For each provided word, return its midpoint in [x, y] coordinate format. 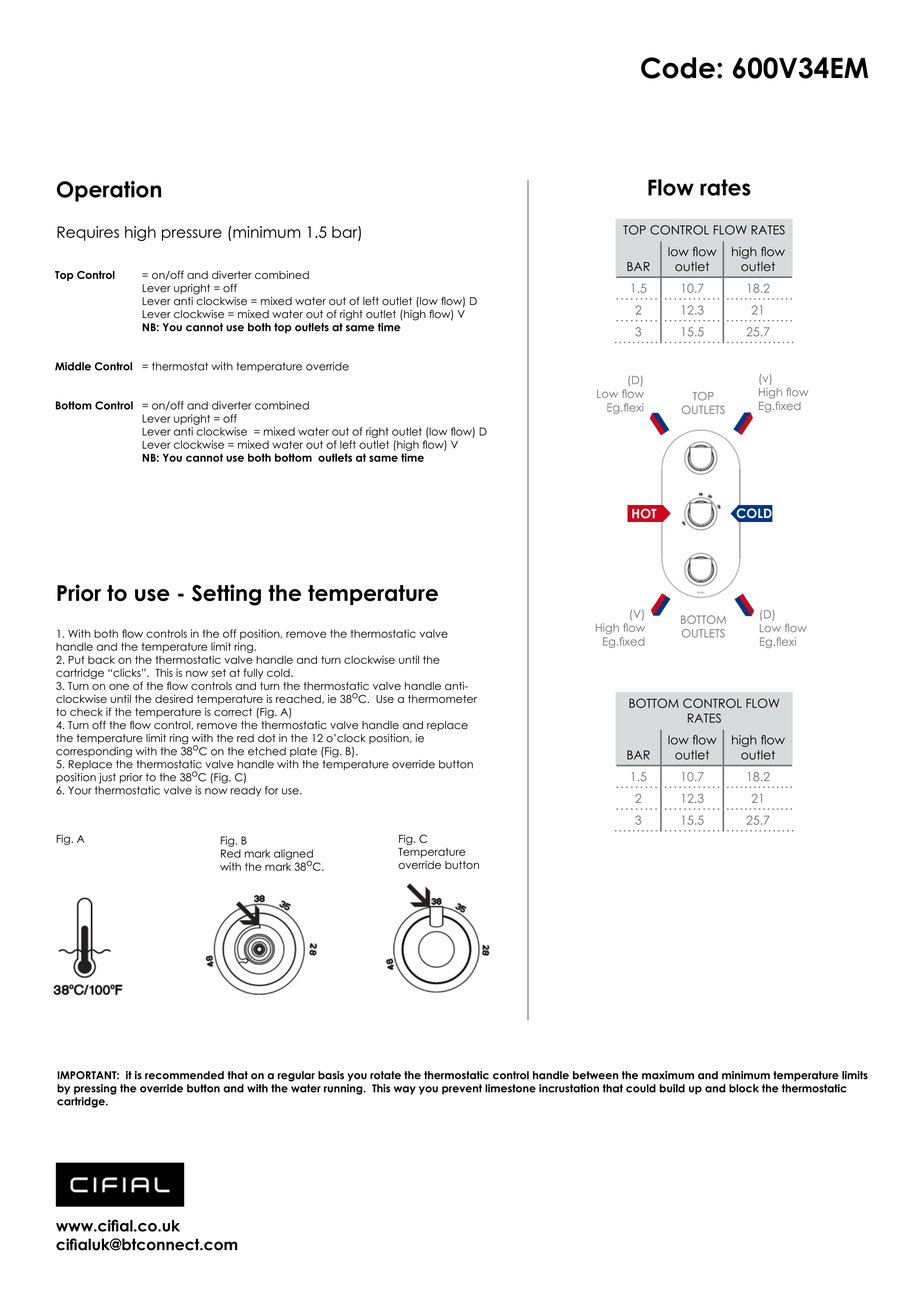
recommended [184, 1075]
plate [303, 752]
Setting [226, 595]
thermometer [442, 699]
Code [678, 68]
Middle [73, 366]
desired [174, 698]
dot [267, 738]
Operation [109, 191]
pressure [192, 235]
